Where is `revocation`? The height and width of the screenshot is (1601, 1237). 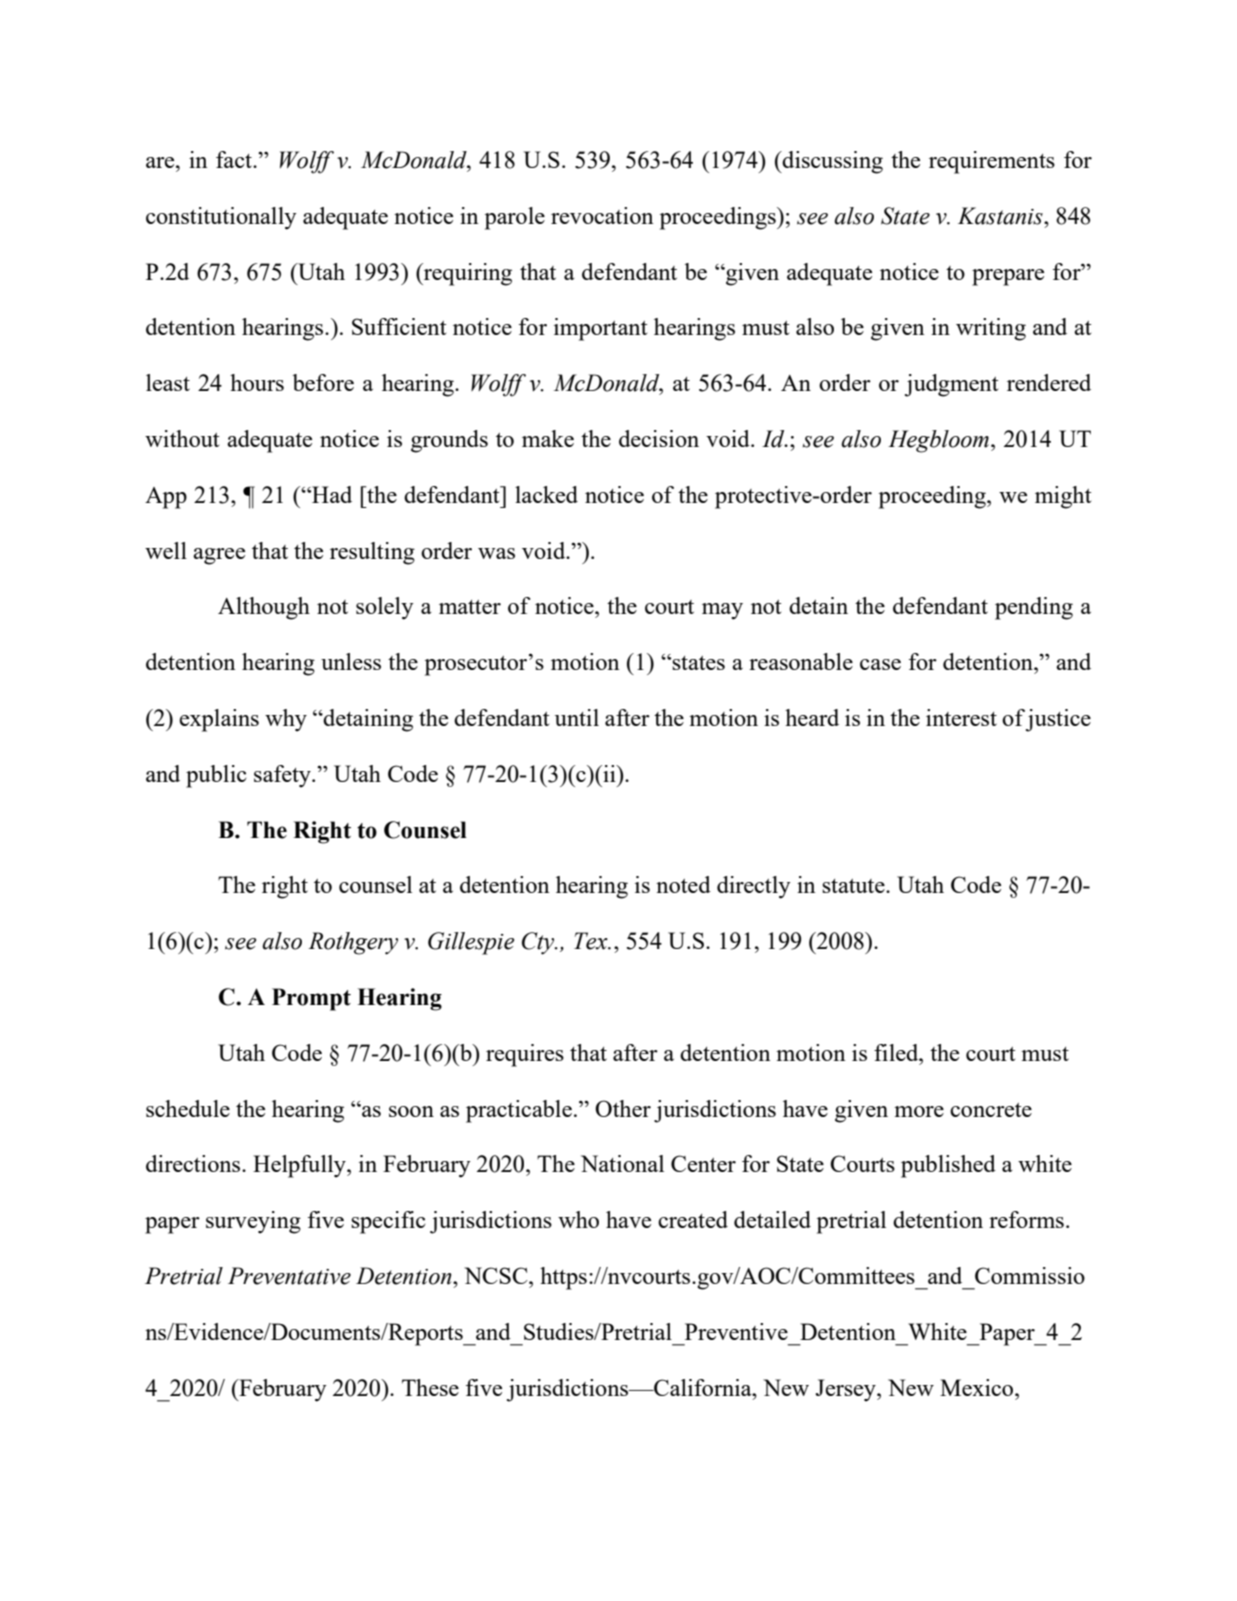
revocation is located at coordinates (602, 215).
